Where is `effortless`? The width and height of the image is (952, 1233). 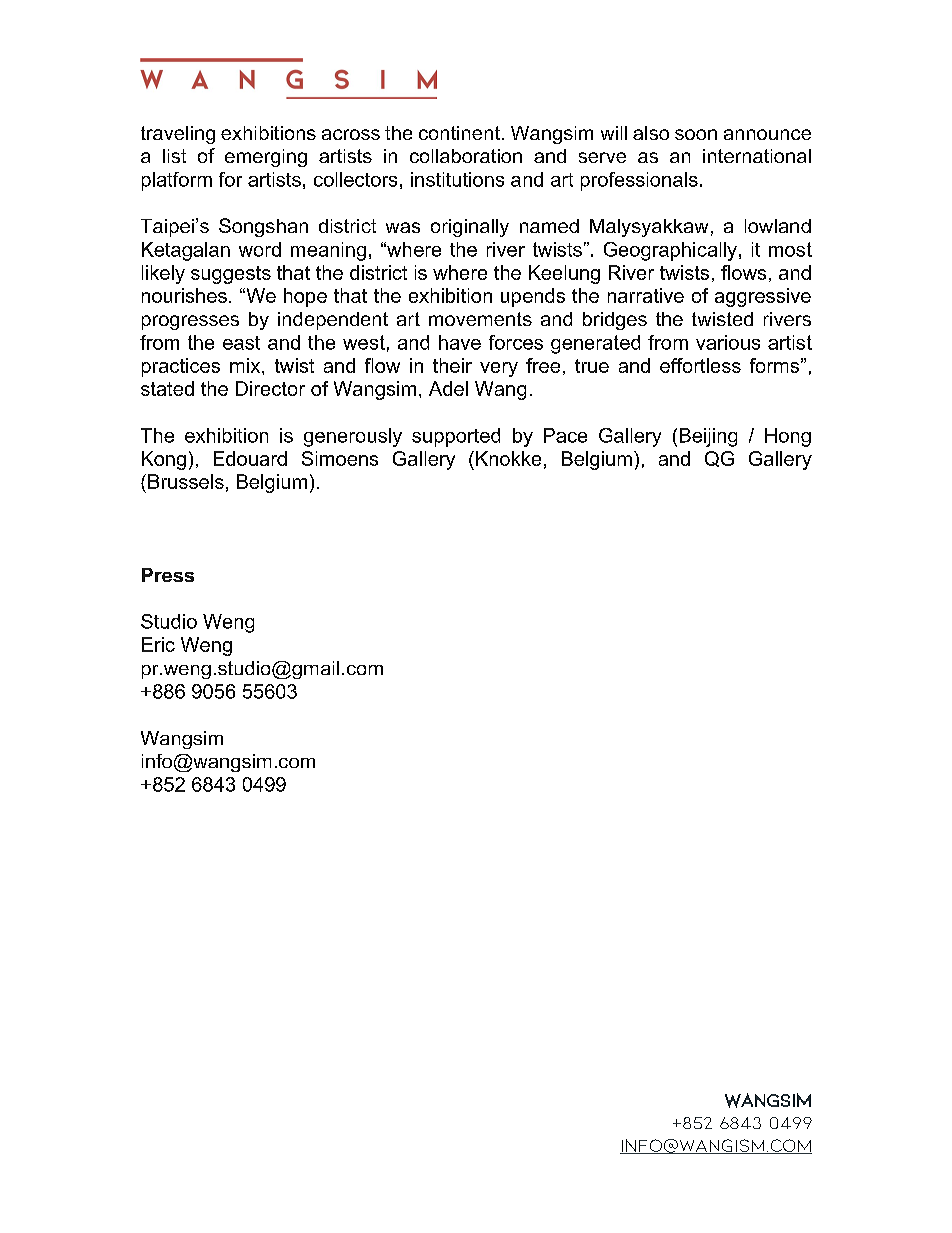
effortless is located at coordinates (700, 365).
